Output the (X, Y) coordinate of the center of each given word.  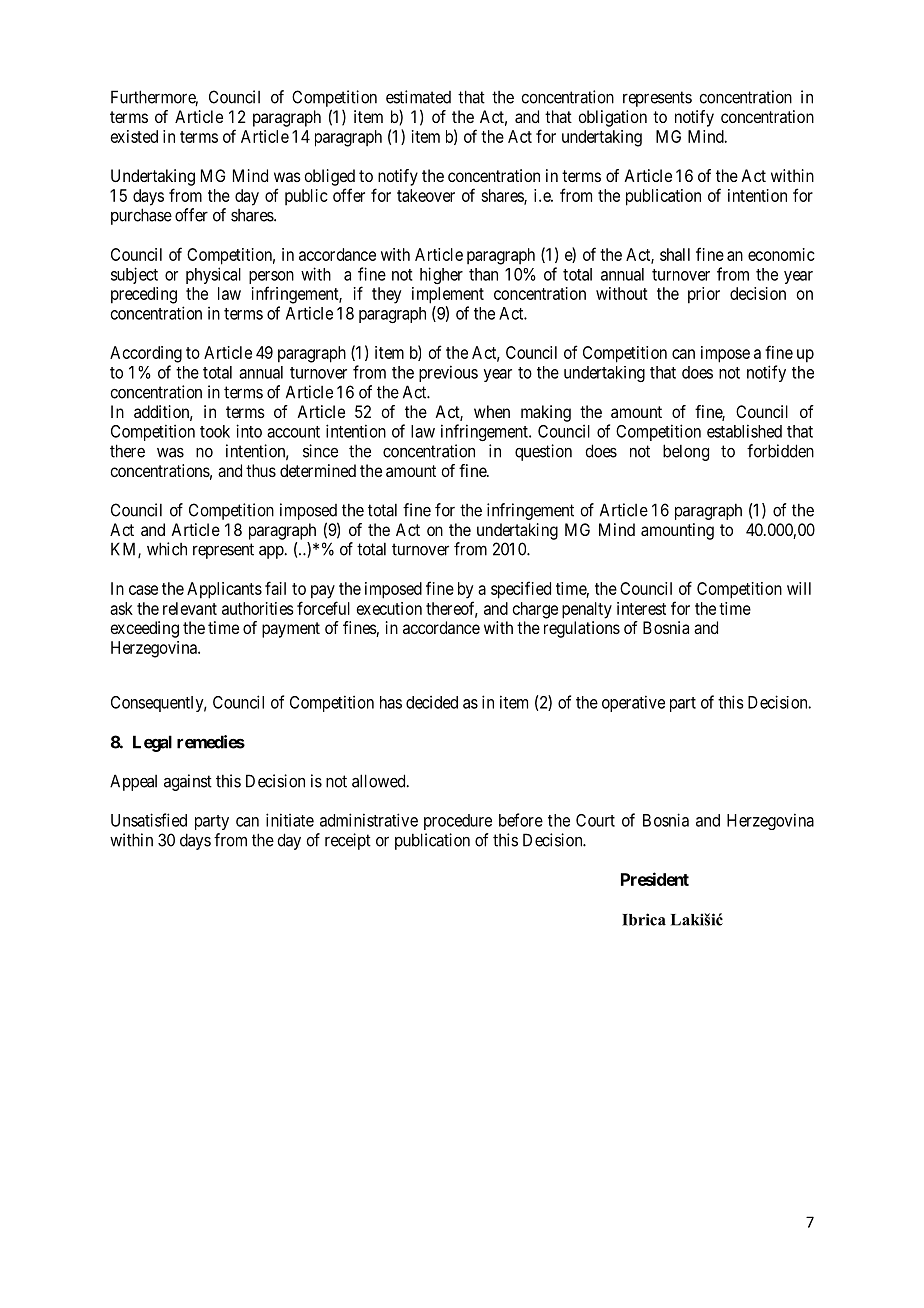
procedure (458, 822)
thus (261, 470)
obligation (612, 118)
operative (633, 703)
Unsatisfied (149, 820)
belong (686, 452)
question (543, 452)
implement (448, 295)
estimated (418, 97)
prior (704, 295)
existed (134, 136)
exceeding (144, 629)
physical (213, 275)
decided (432, 702)
